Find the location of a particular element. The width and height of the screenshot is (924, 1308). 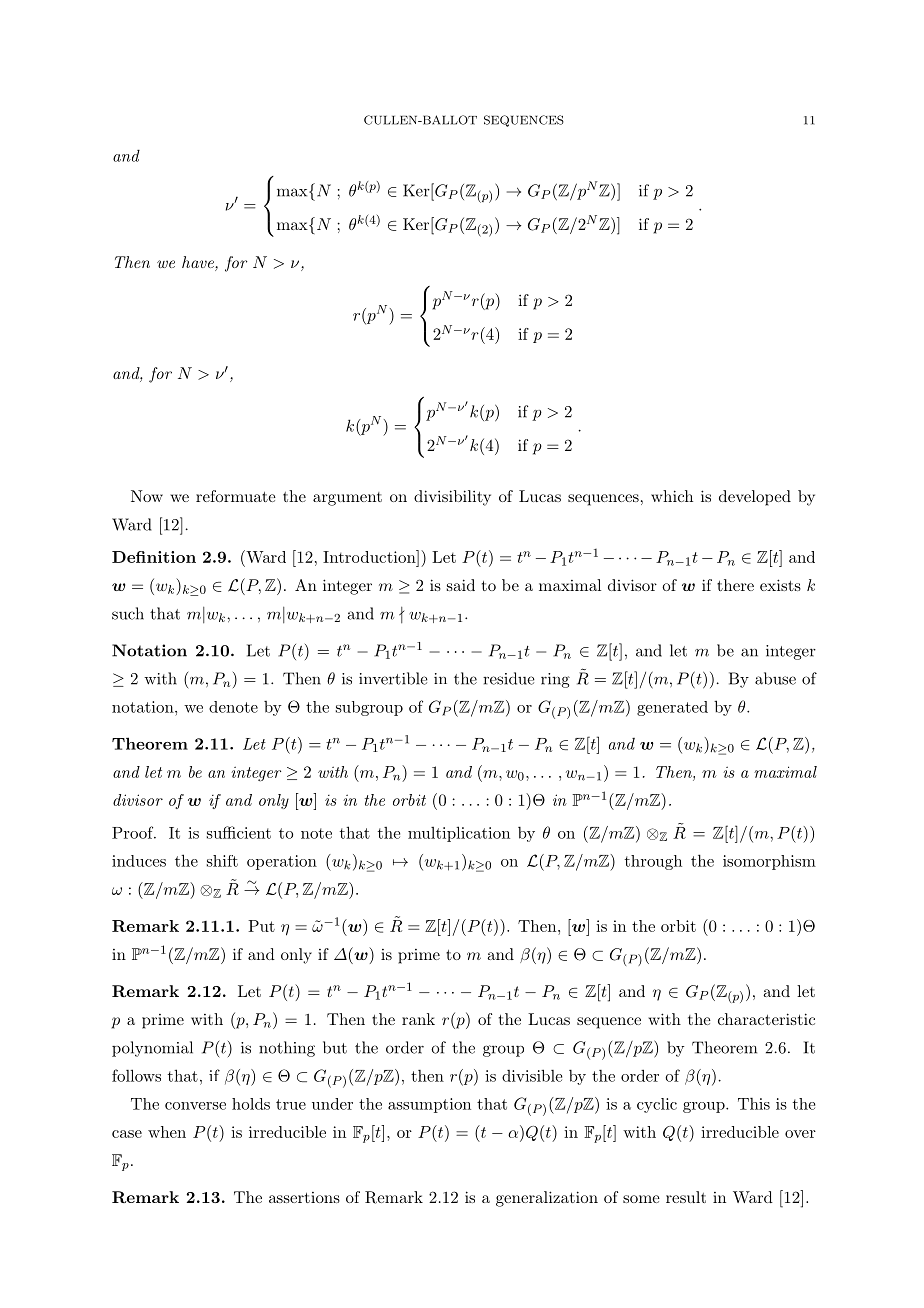

have is located at coordinates (199, 263).
